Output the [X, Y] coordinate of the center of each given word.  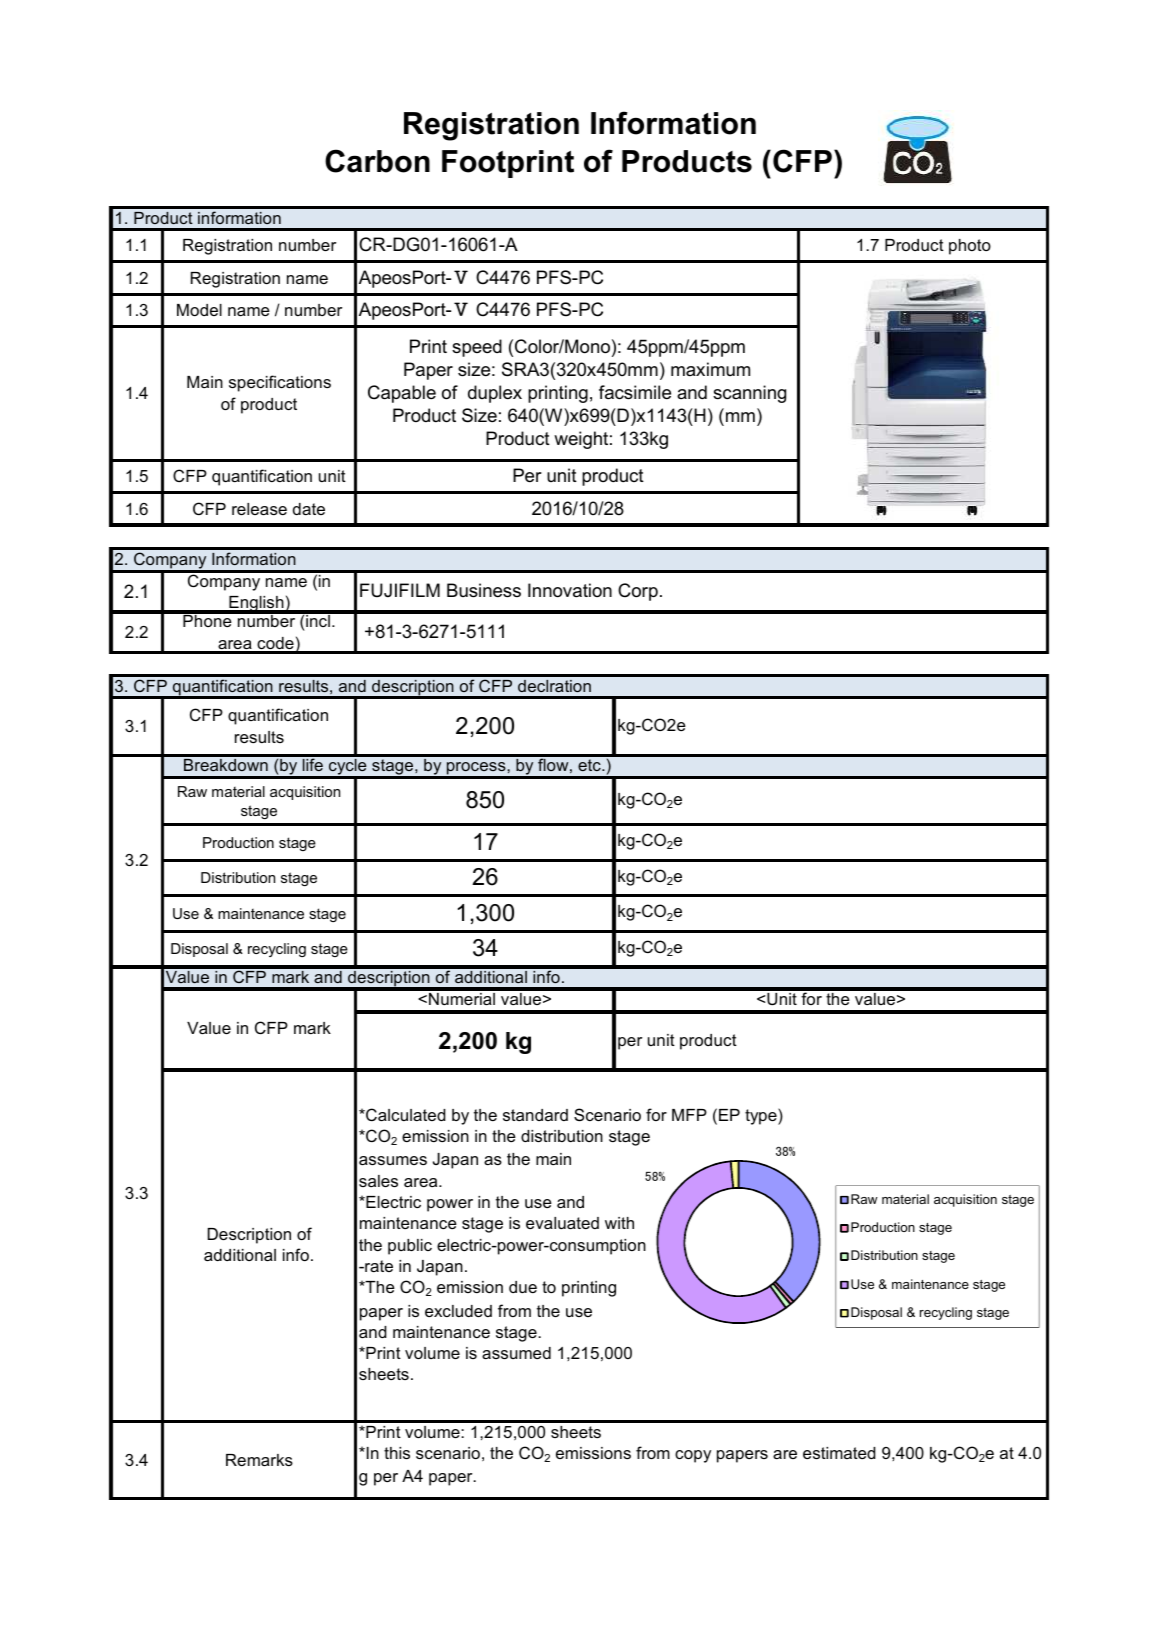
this [397, 1453]
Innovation [570, 590]
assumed [516, 1353]
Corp [638, 592]
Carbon [377, 161]
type [762, 1116]
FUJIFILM [400, 590]
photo [970, 247]
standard [535, 1115]
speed [477, 348]
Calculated [405, 1114]
